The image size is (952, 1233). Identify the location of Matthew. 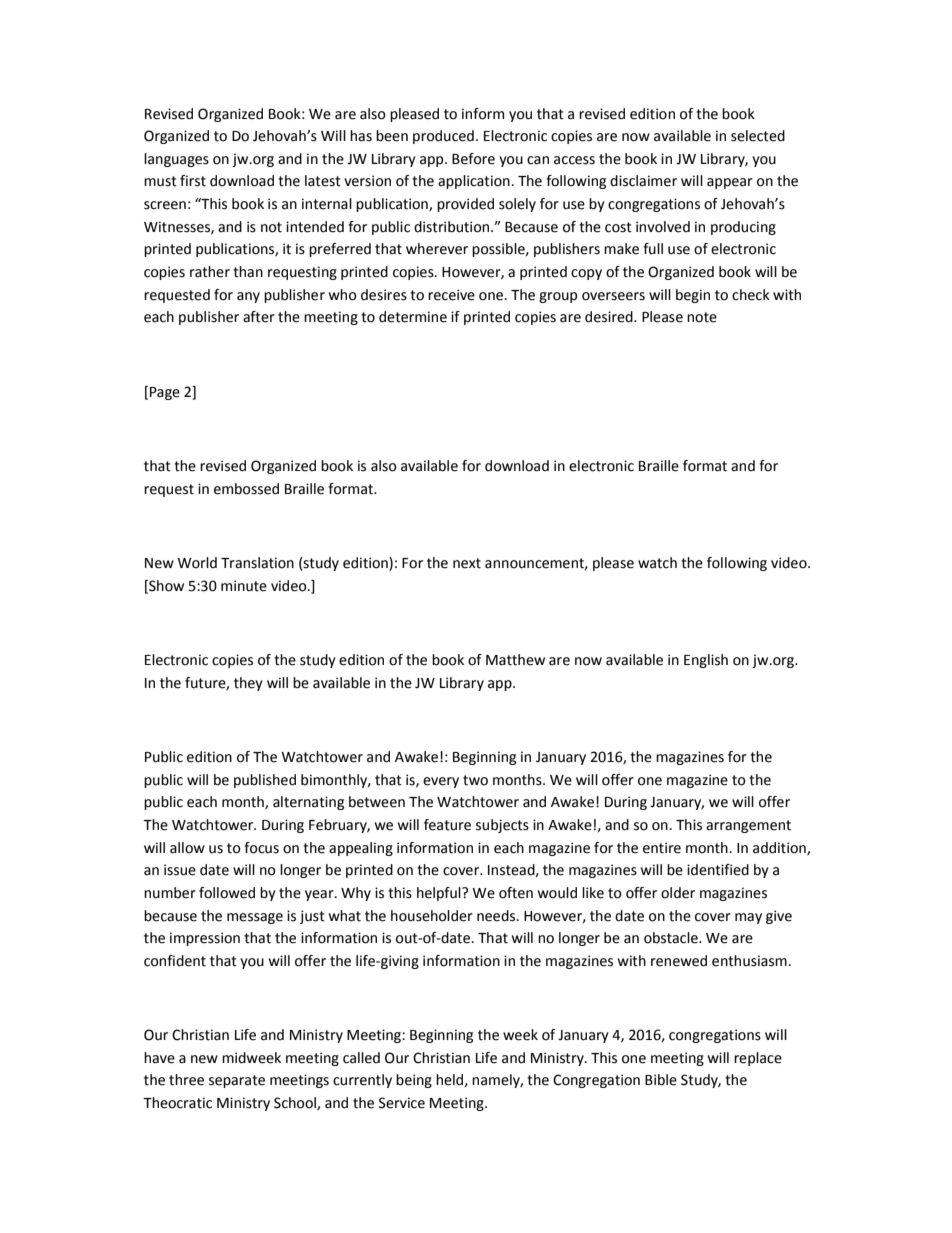
(515, 660).
